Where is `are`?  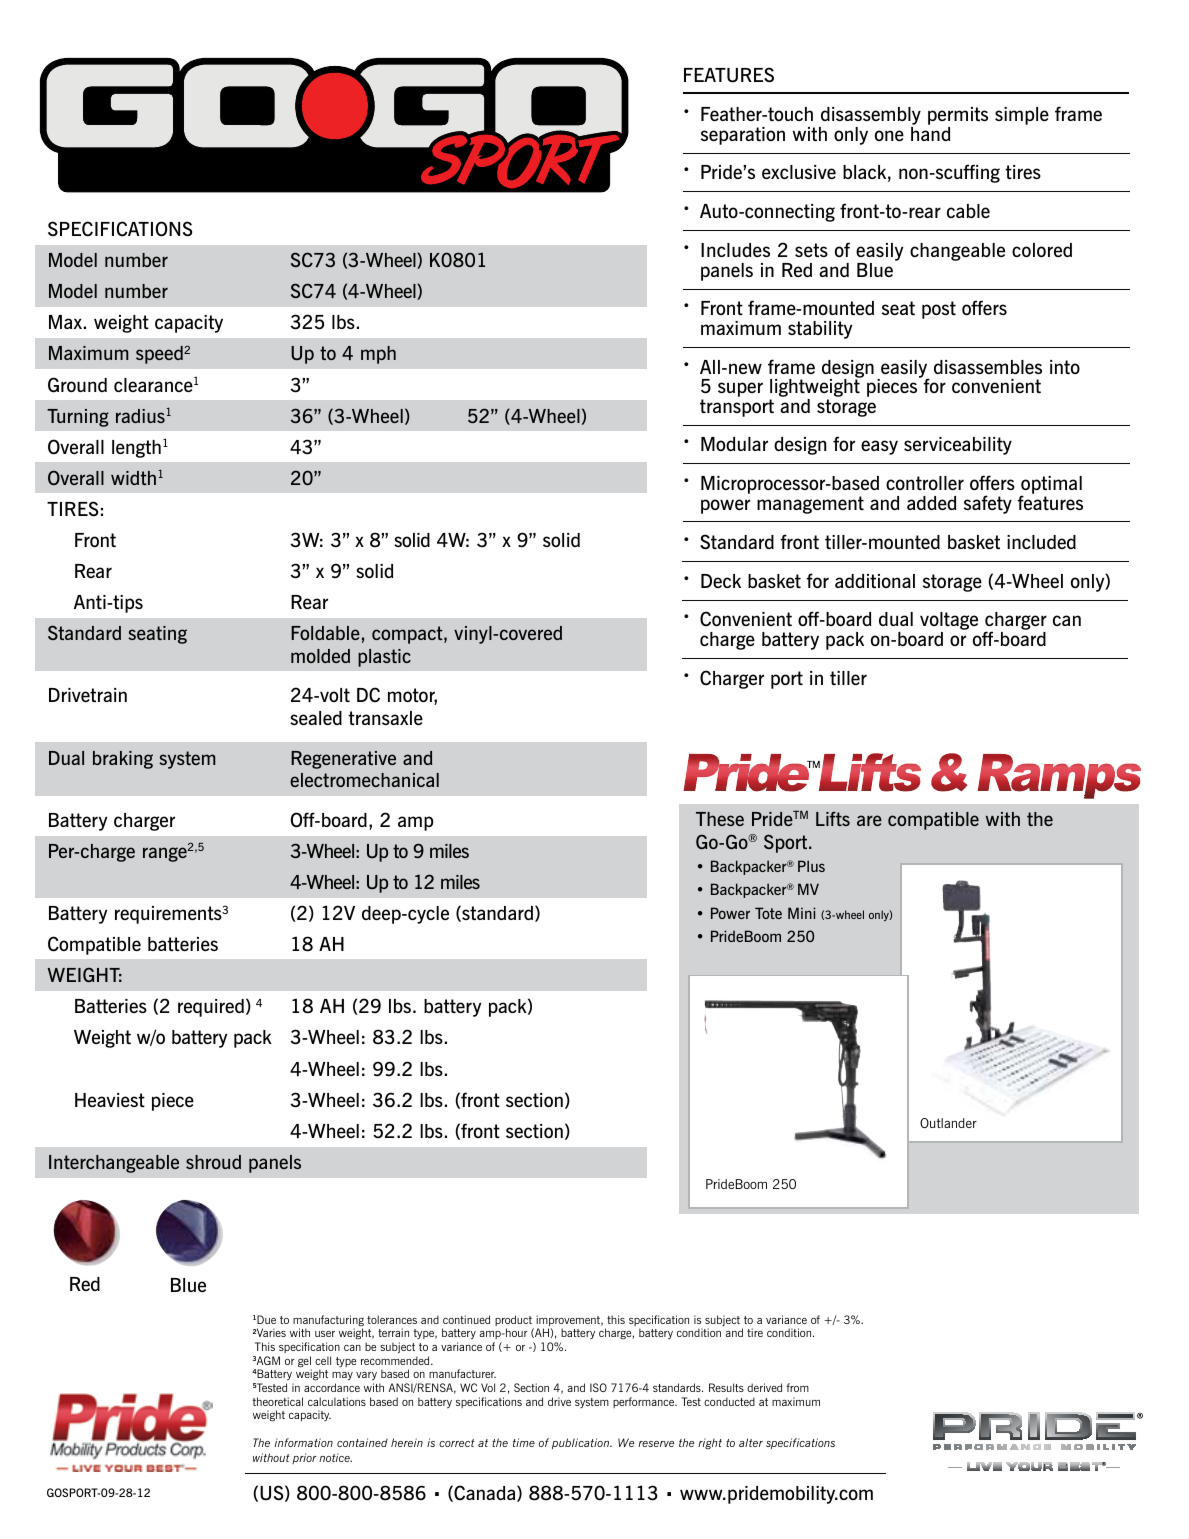
are is located at coordinates (869, 820).
